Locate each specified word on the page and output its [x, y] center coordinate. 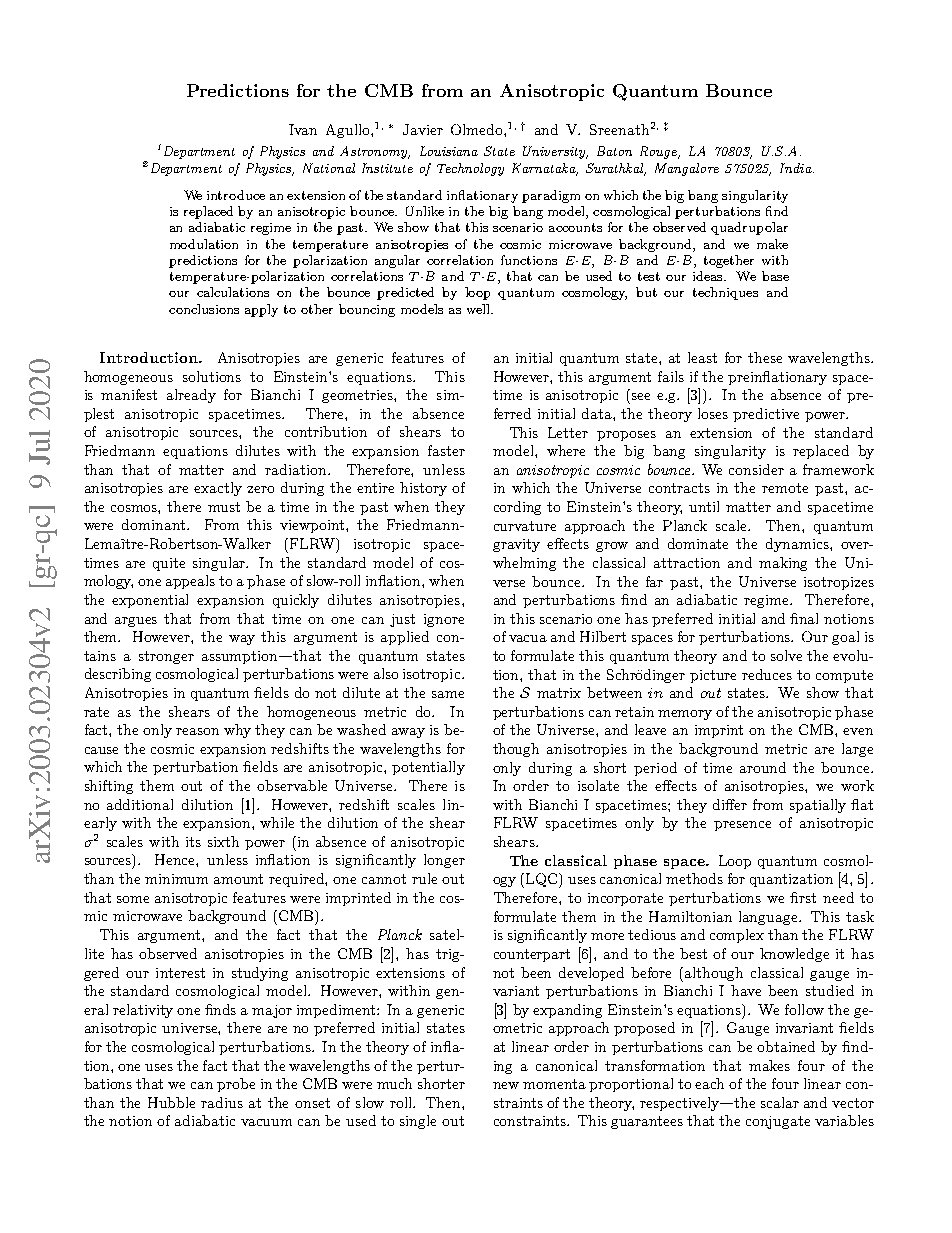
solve [786, 655]
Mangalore [687, 169]
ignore [444, 620]
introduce [236, 195]
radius [222, 1102]
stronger [166, 657]
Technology [470, 169]
